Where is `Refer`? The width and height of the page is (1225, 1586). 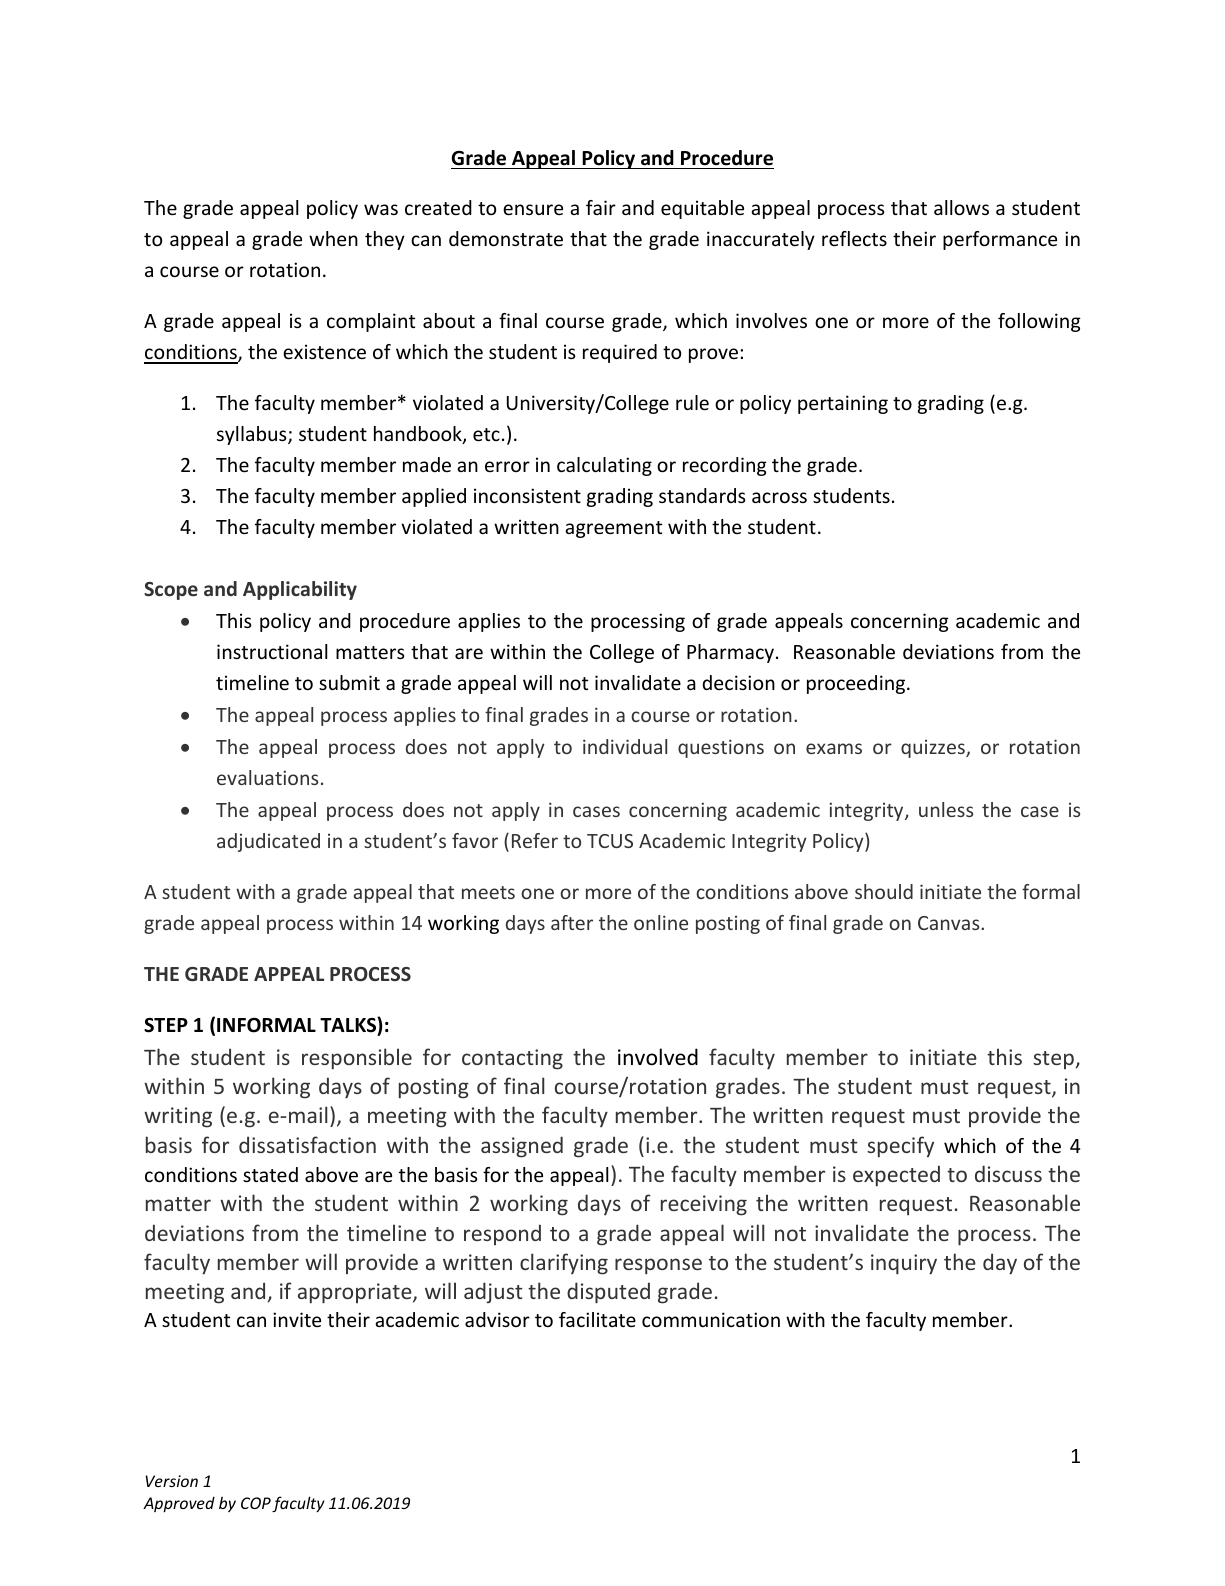
Refer is located at coordinates (535, 840).
